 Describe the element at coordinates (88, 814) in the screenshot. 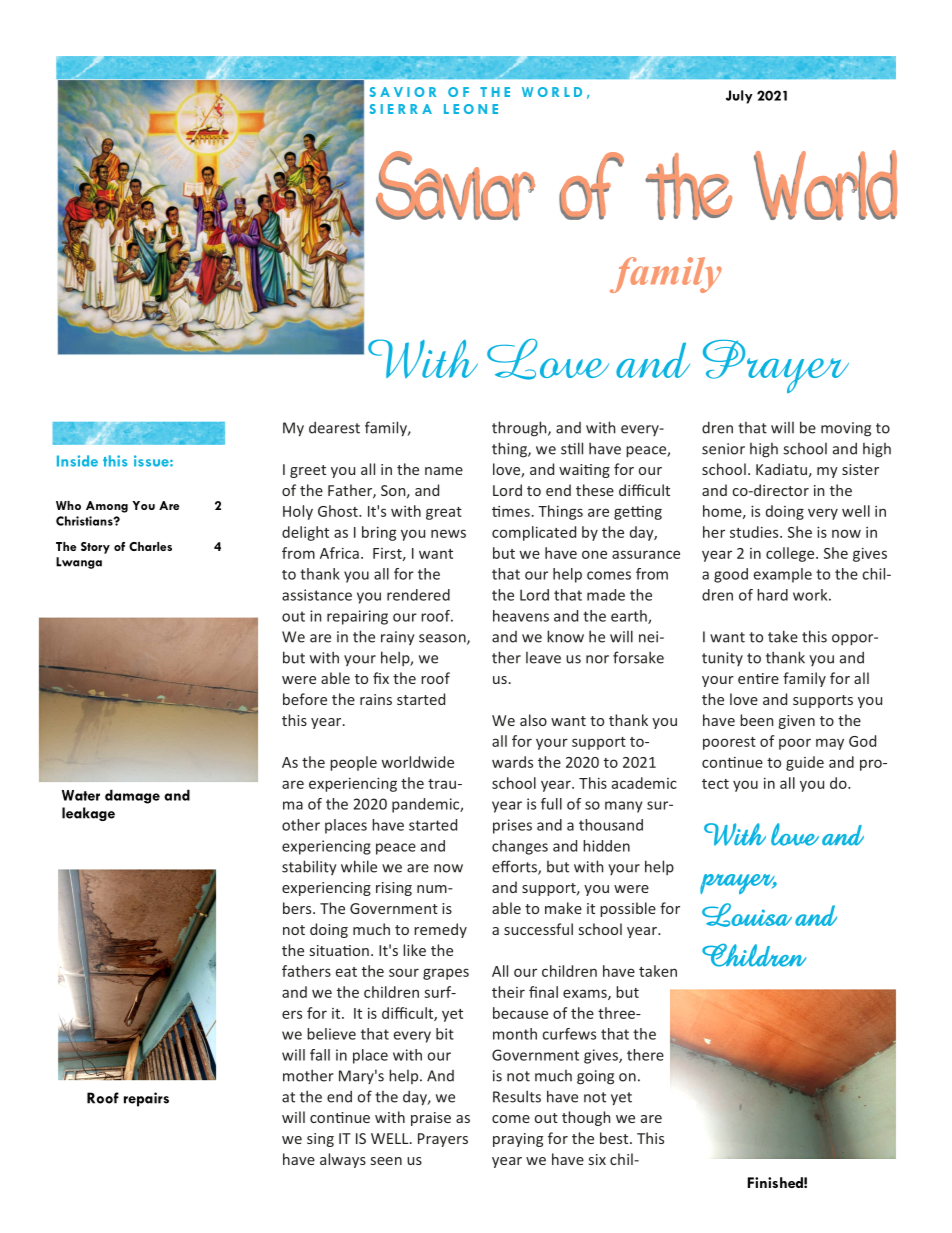

I see `leakage` at that location.
